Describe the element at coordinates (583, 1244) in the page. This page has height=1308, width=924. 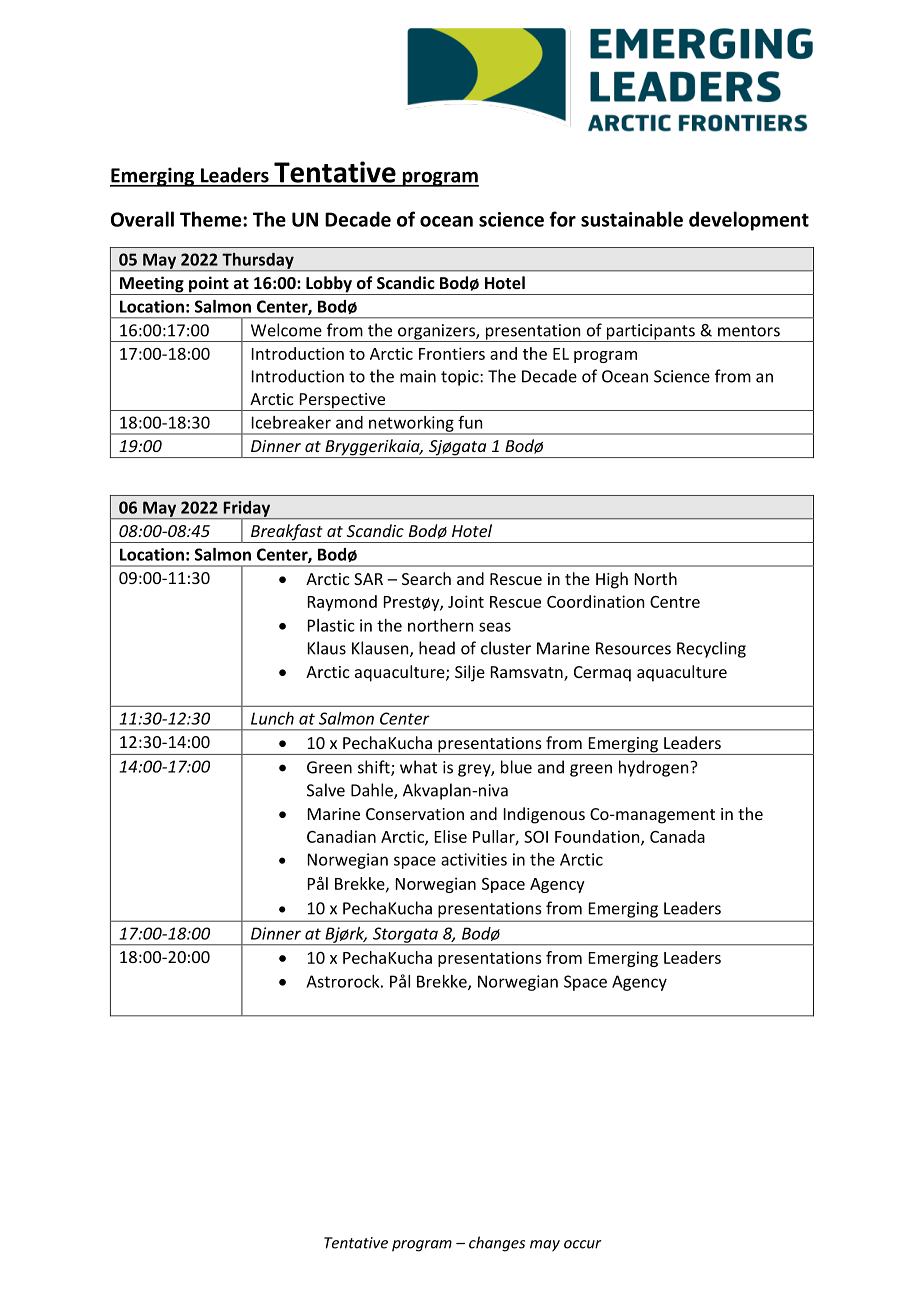
I see `occur` at that location.
